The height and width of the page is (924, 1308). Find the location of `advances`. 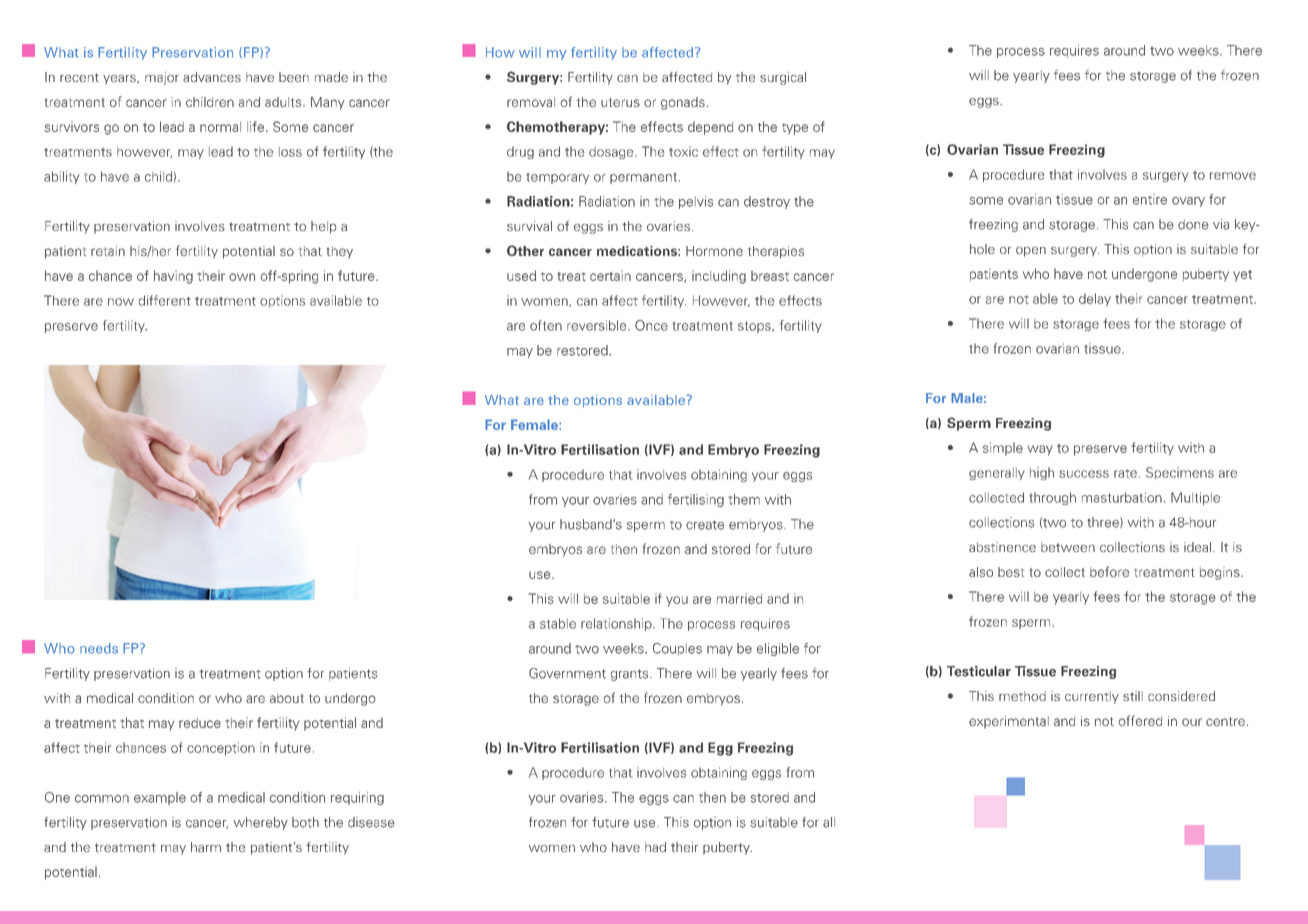

advances is located at coordinates (212, 77).
